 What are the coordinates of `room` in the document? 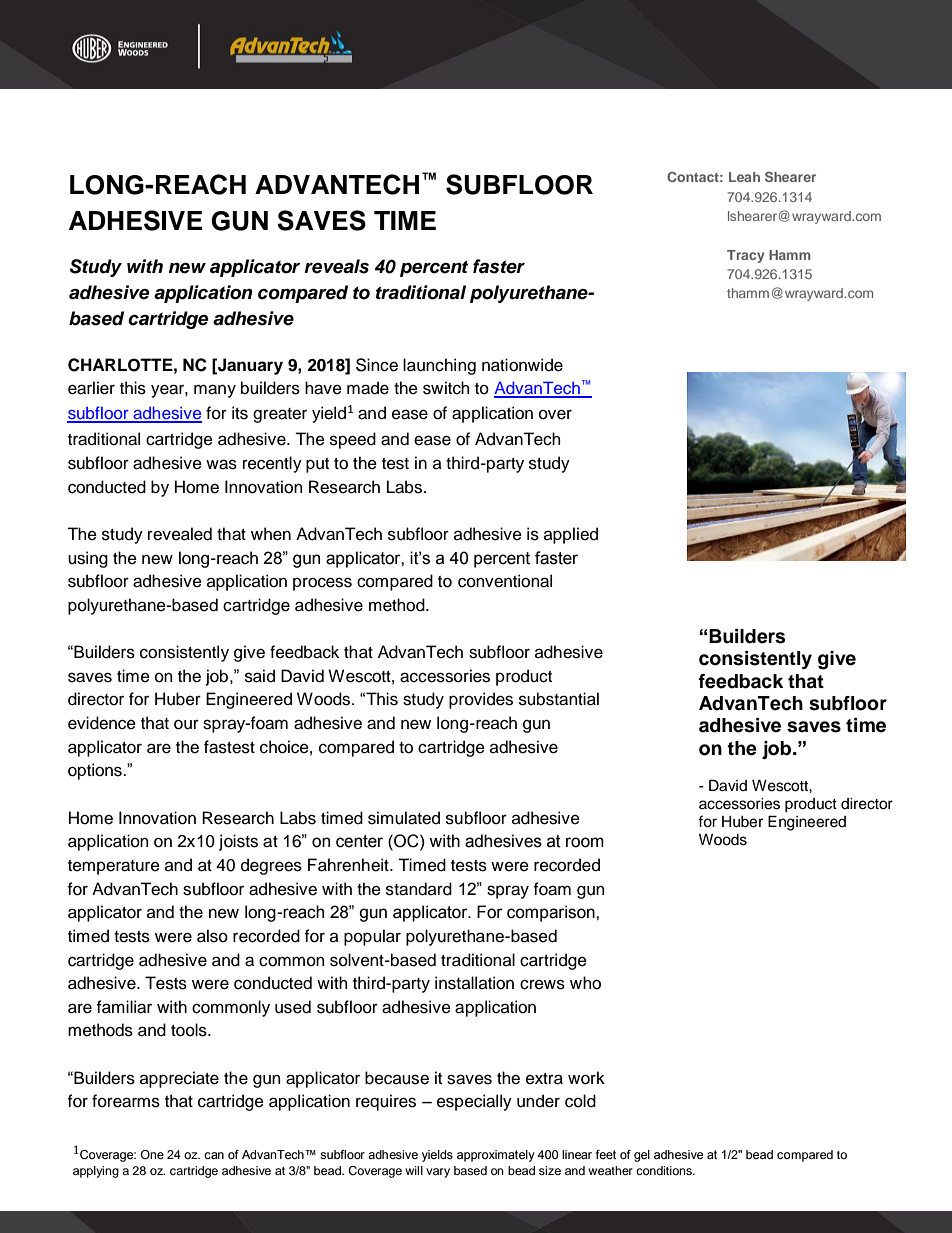 It's located at (585, 842).
